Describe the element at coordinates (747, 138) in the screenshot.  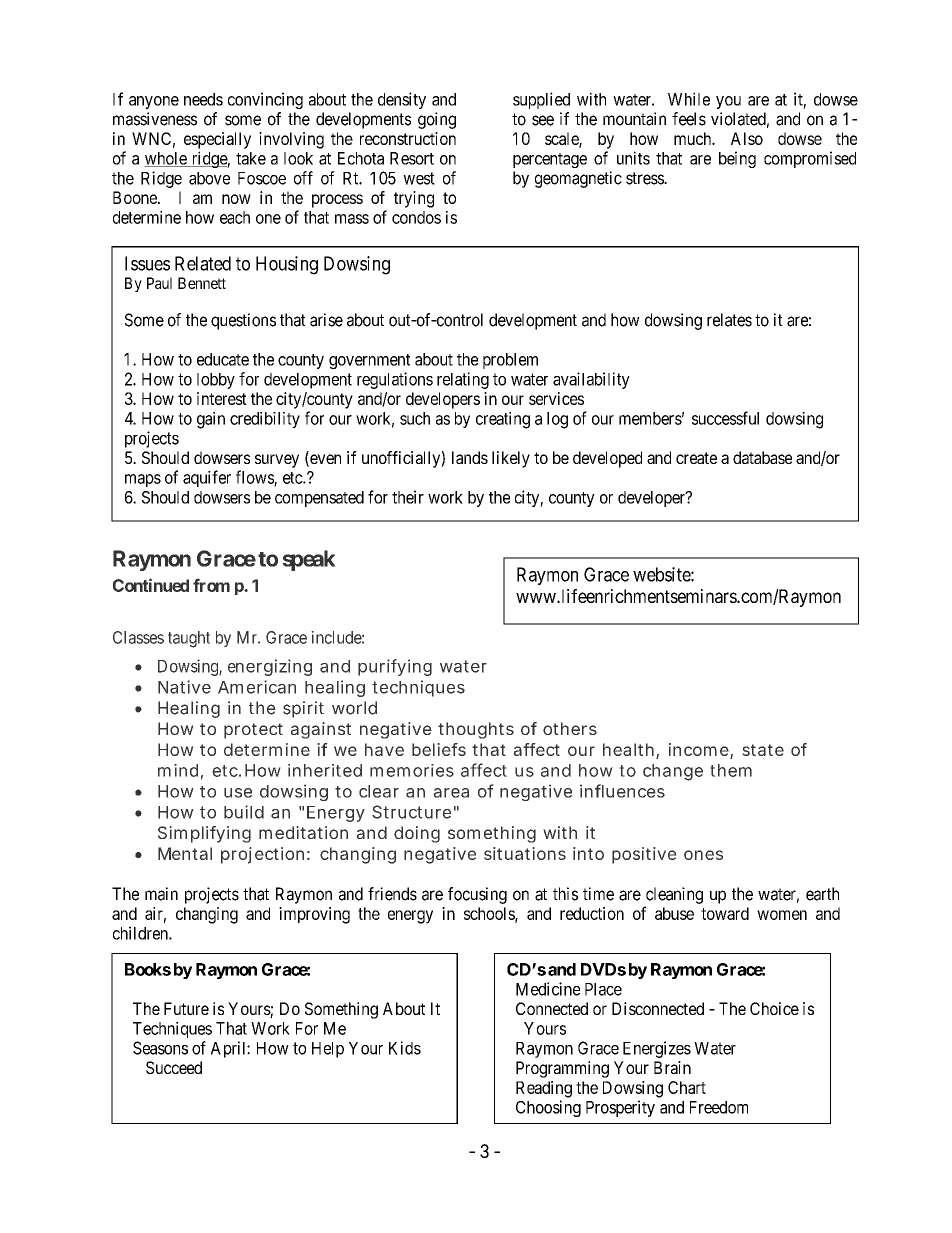
I see `Also` at that location.
